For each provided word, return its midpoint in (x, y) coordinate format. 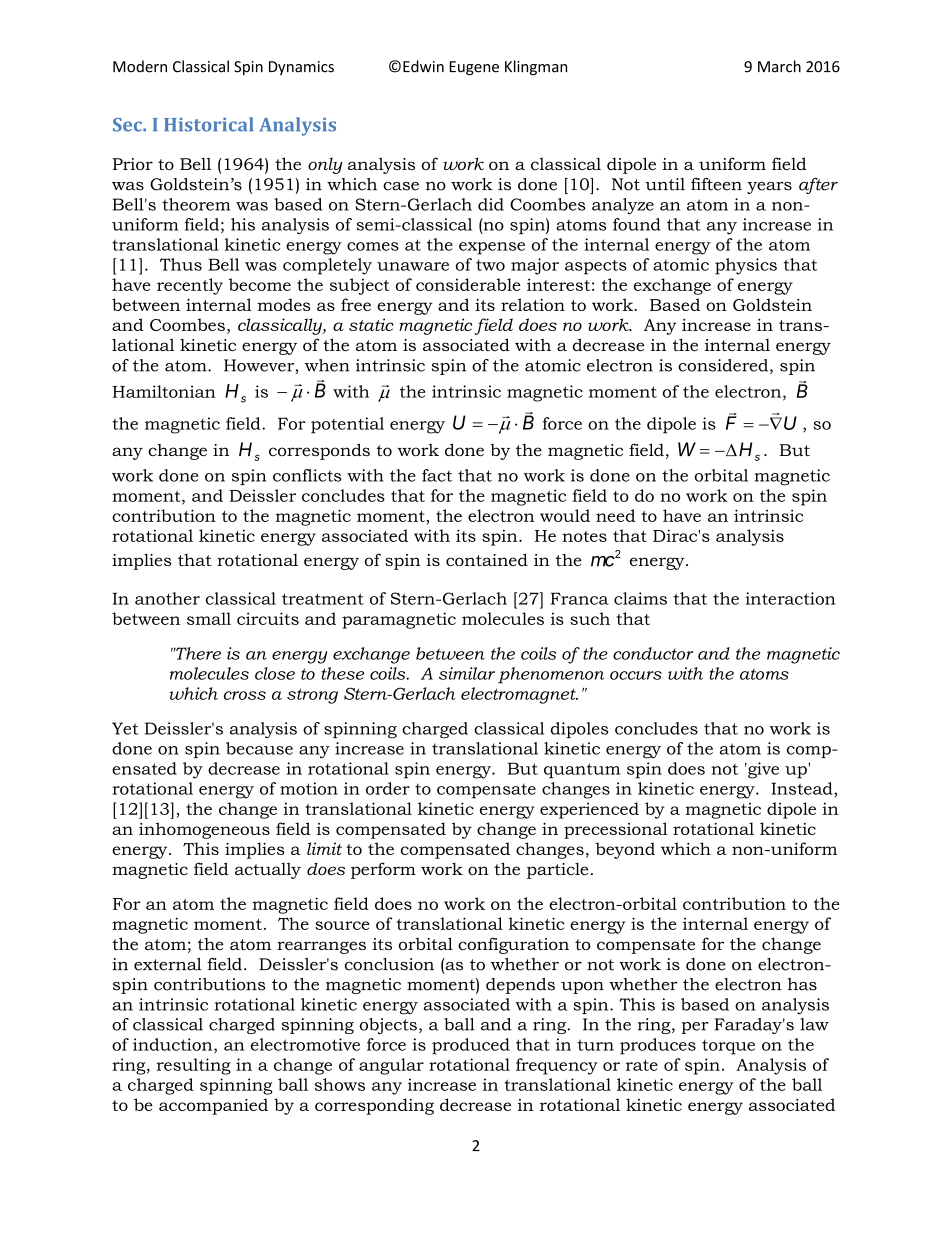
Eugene (474, 68)
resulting (193, 1066)
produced (471, 1046)
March (779, 66)
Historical (208, 124)
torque (728, 1047)
